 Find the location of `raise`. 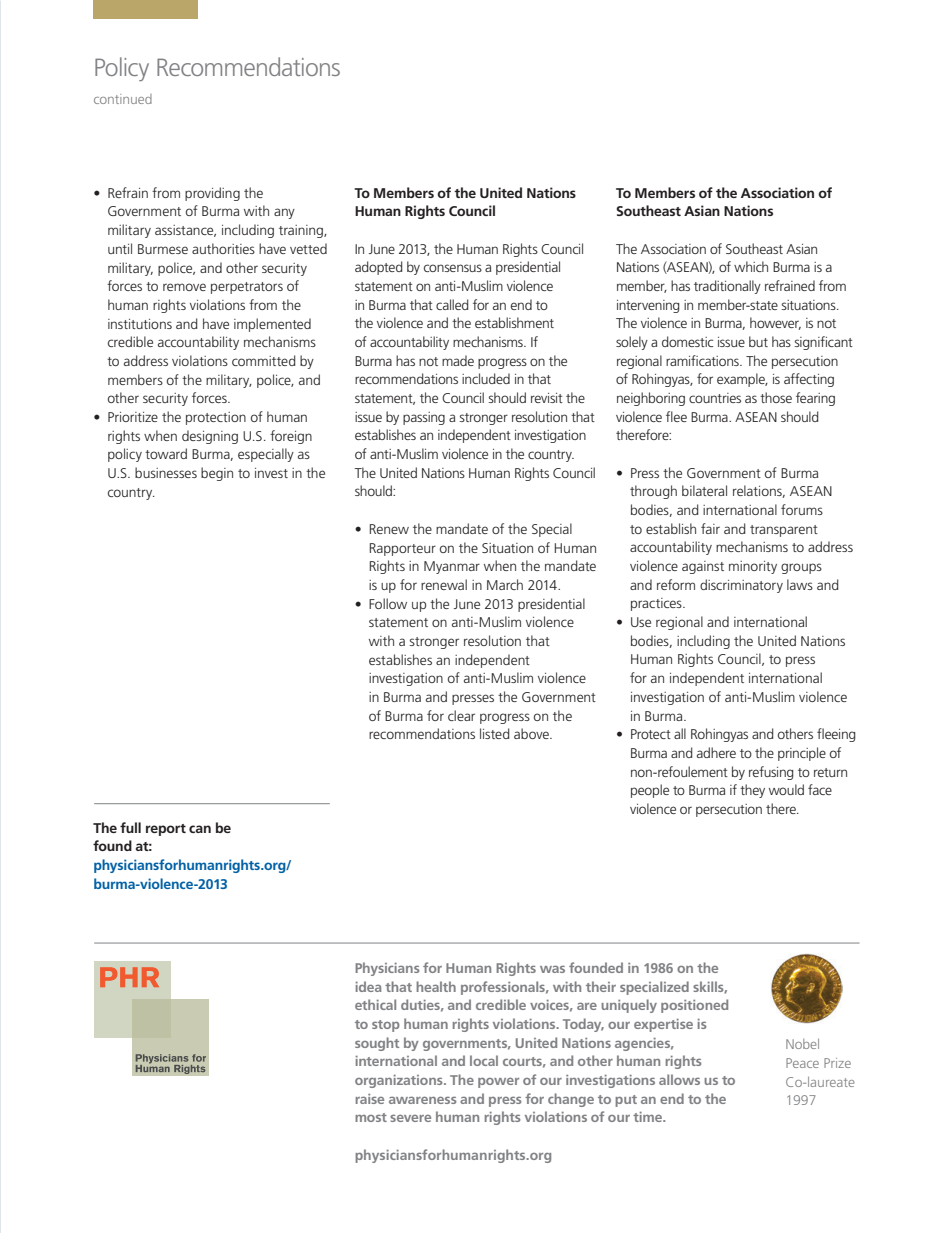

raise is located at coordinates (370, 1099).
